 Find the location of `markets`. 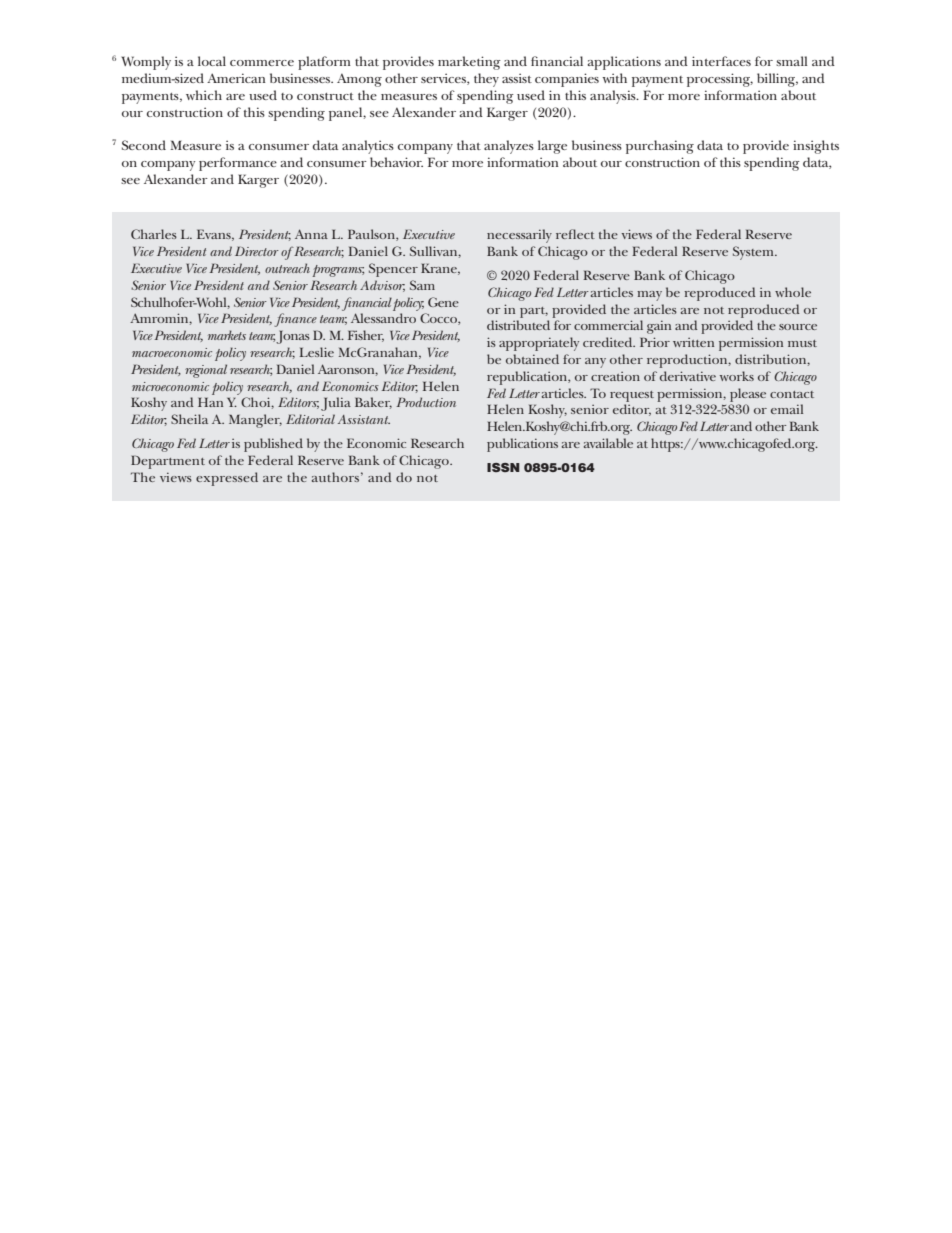

markets is located at coordinates (227, 335).
